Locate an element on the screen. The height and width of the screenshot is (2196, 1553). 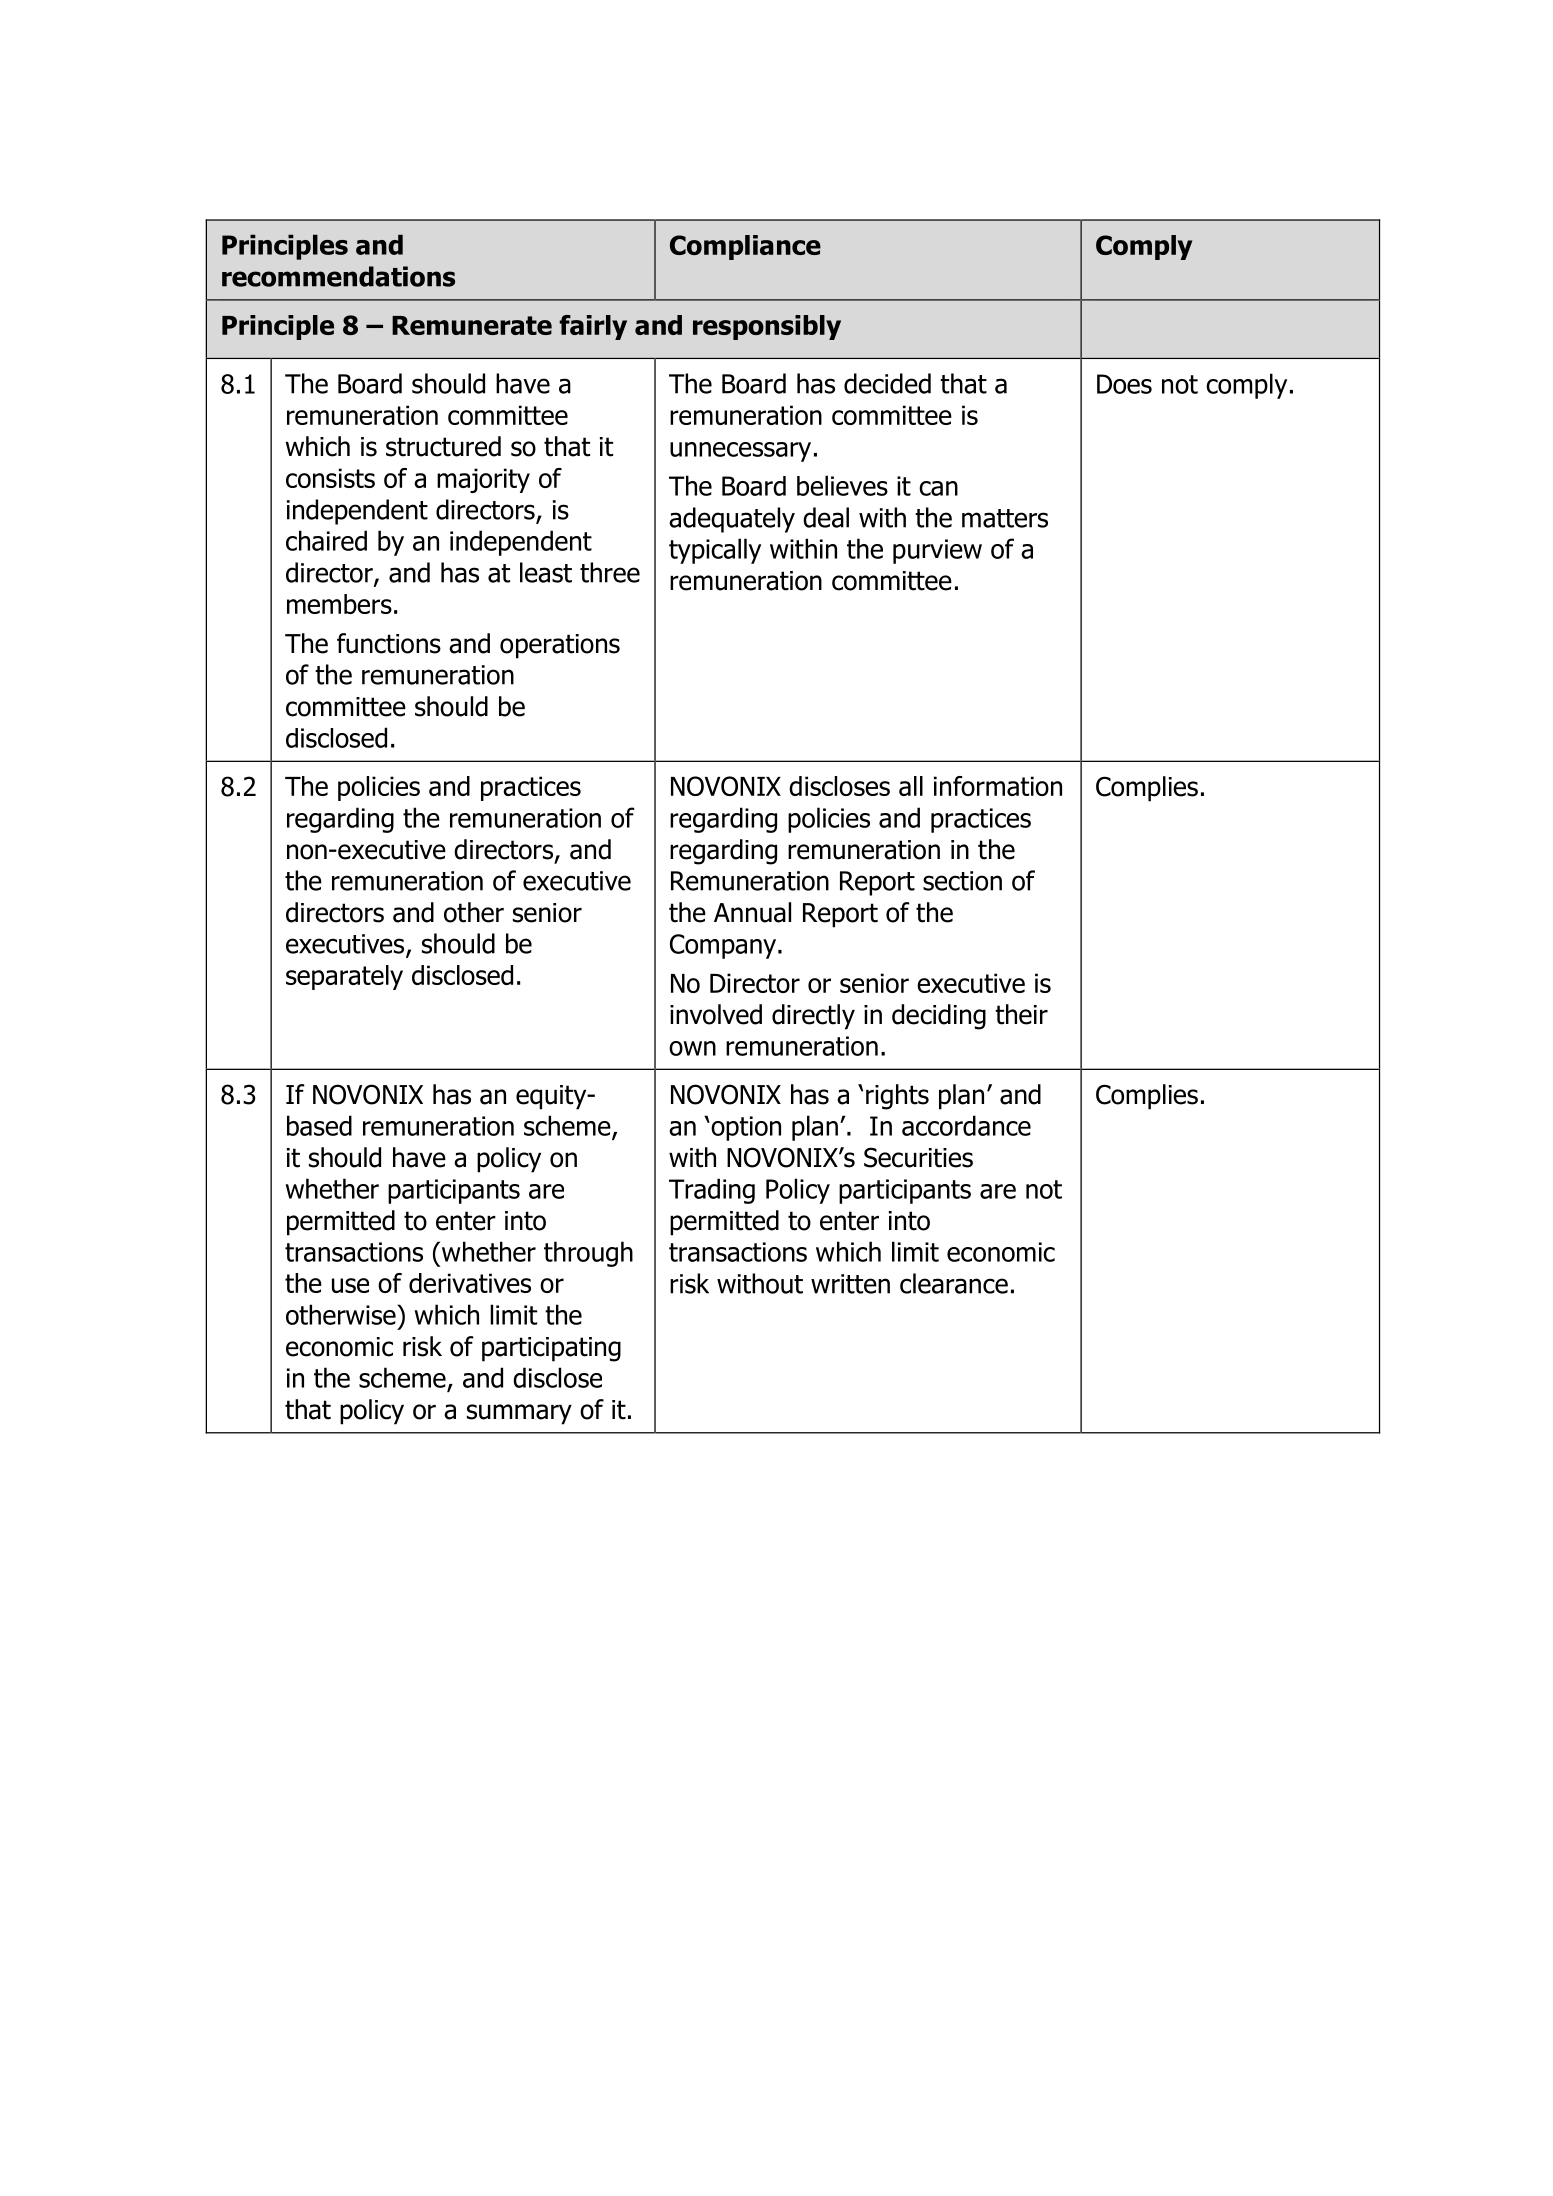
Compliance is located at coordinates (745, 247).
